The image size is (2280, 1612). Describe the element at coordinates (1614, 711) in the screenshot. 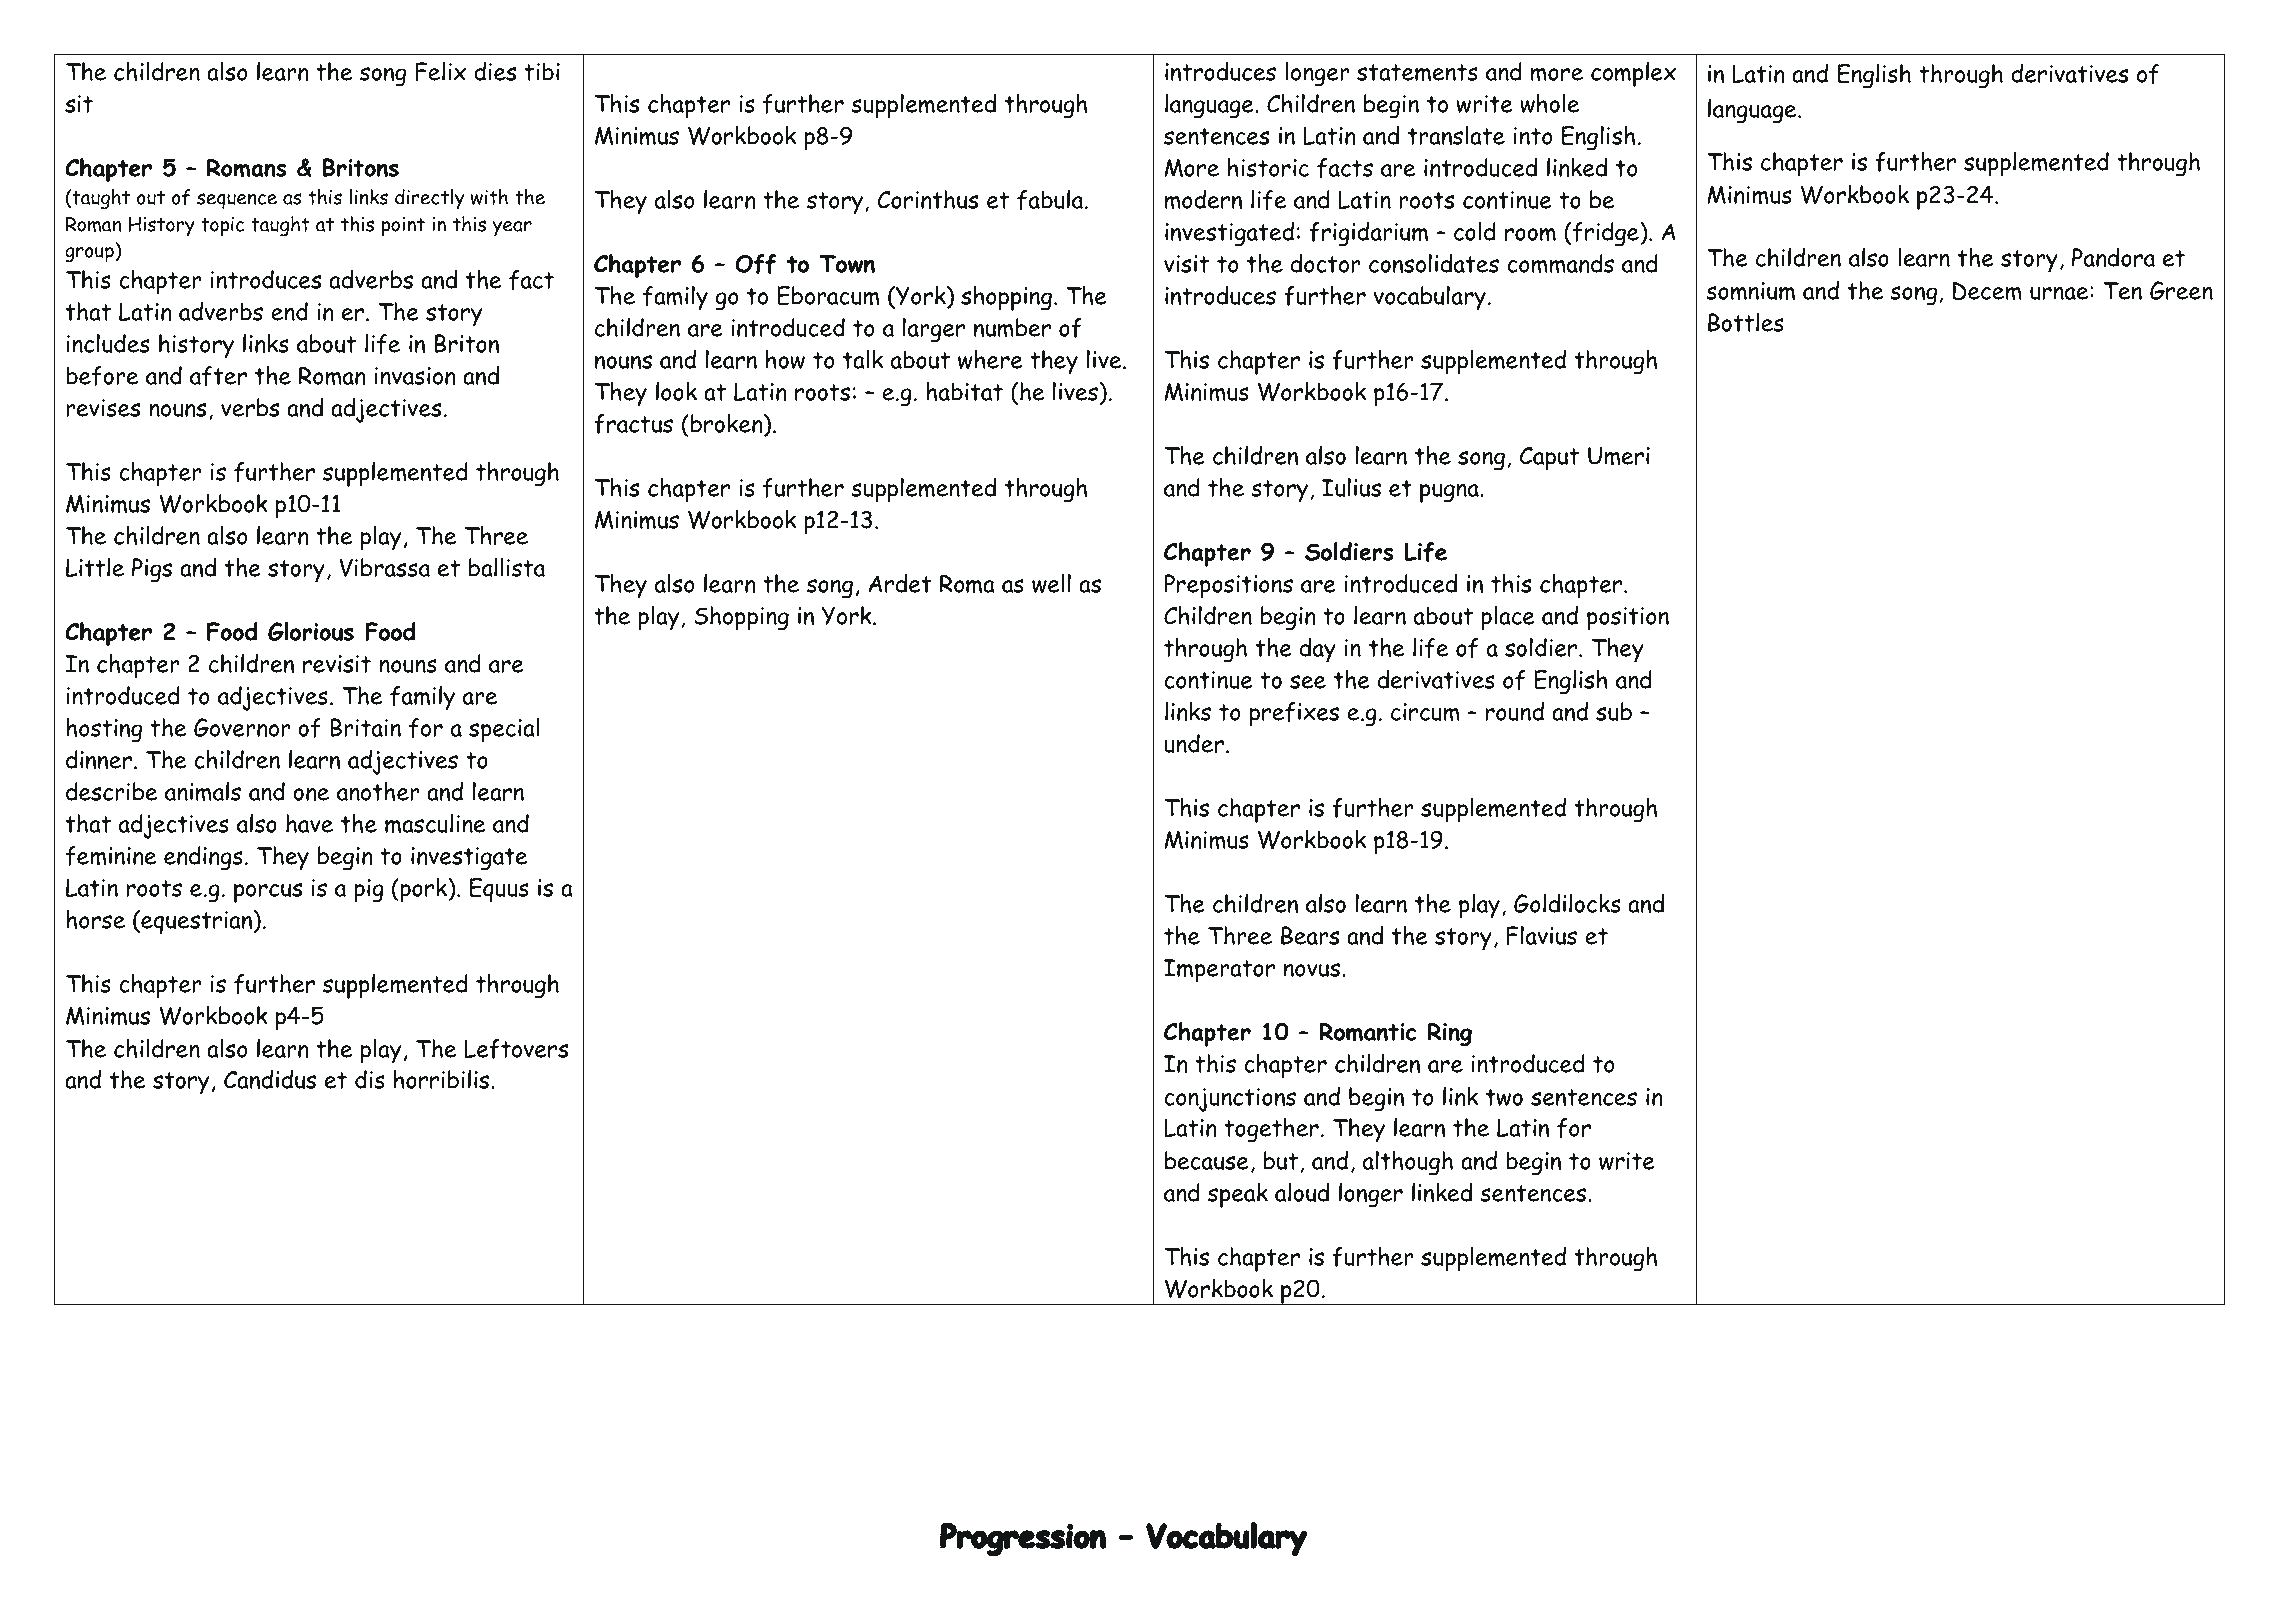

I see `sub` at that location.
